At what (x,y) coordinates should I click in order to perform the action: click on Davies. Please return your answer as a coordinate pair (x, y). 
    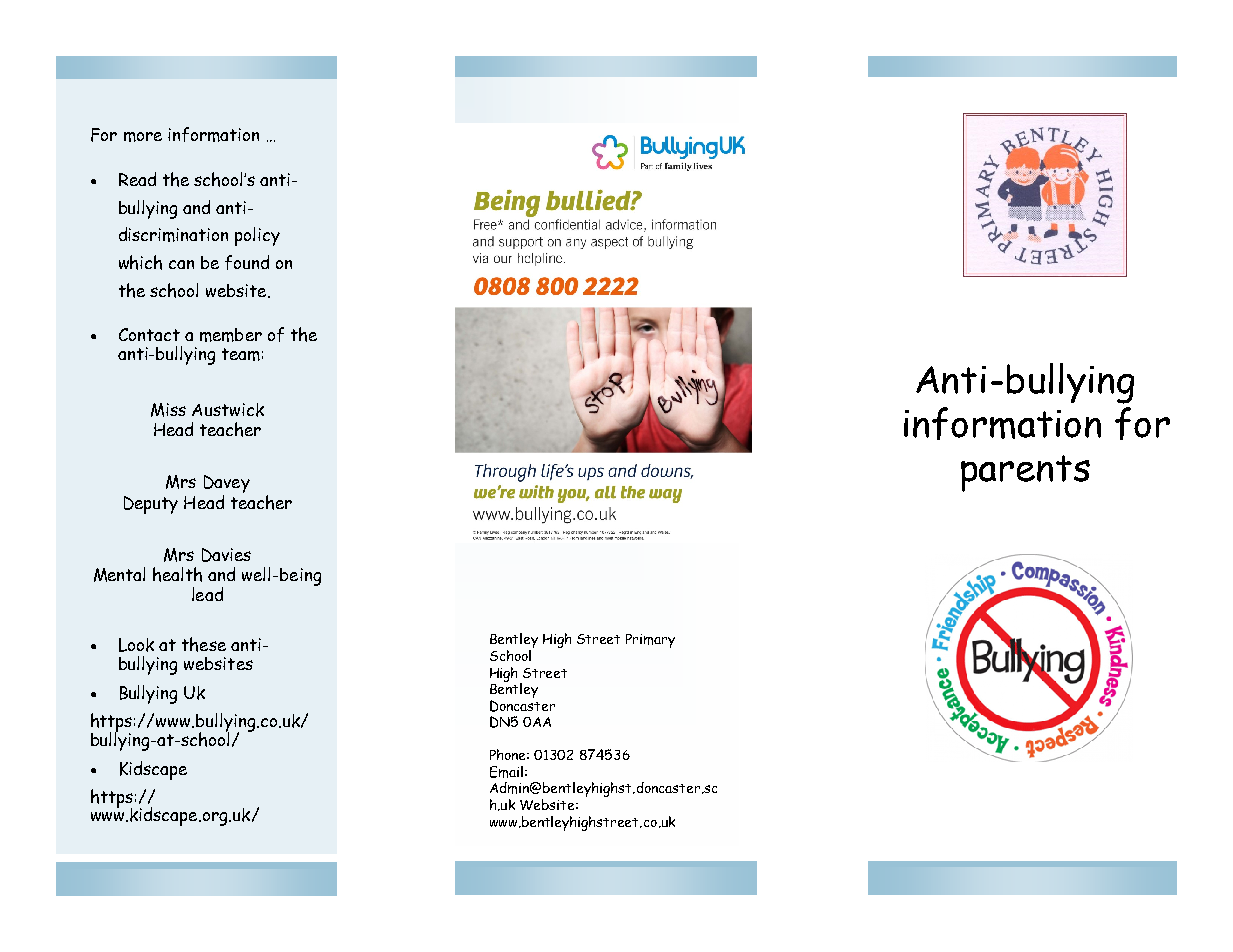
    Looking at the image, I should click on (226, 555).
